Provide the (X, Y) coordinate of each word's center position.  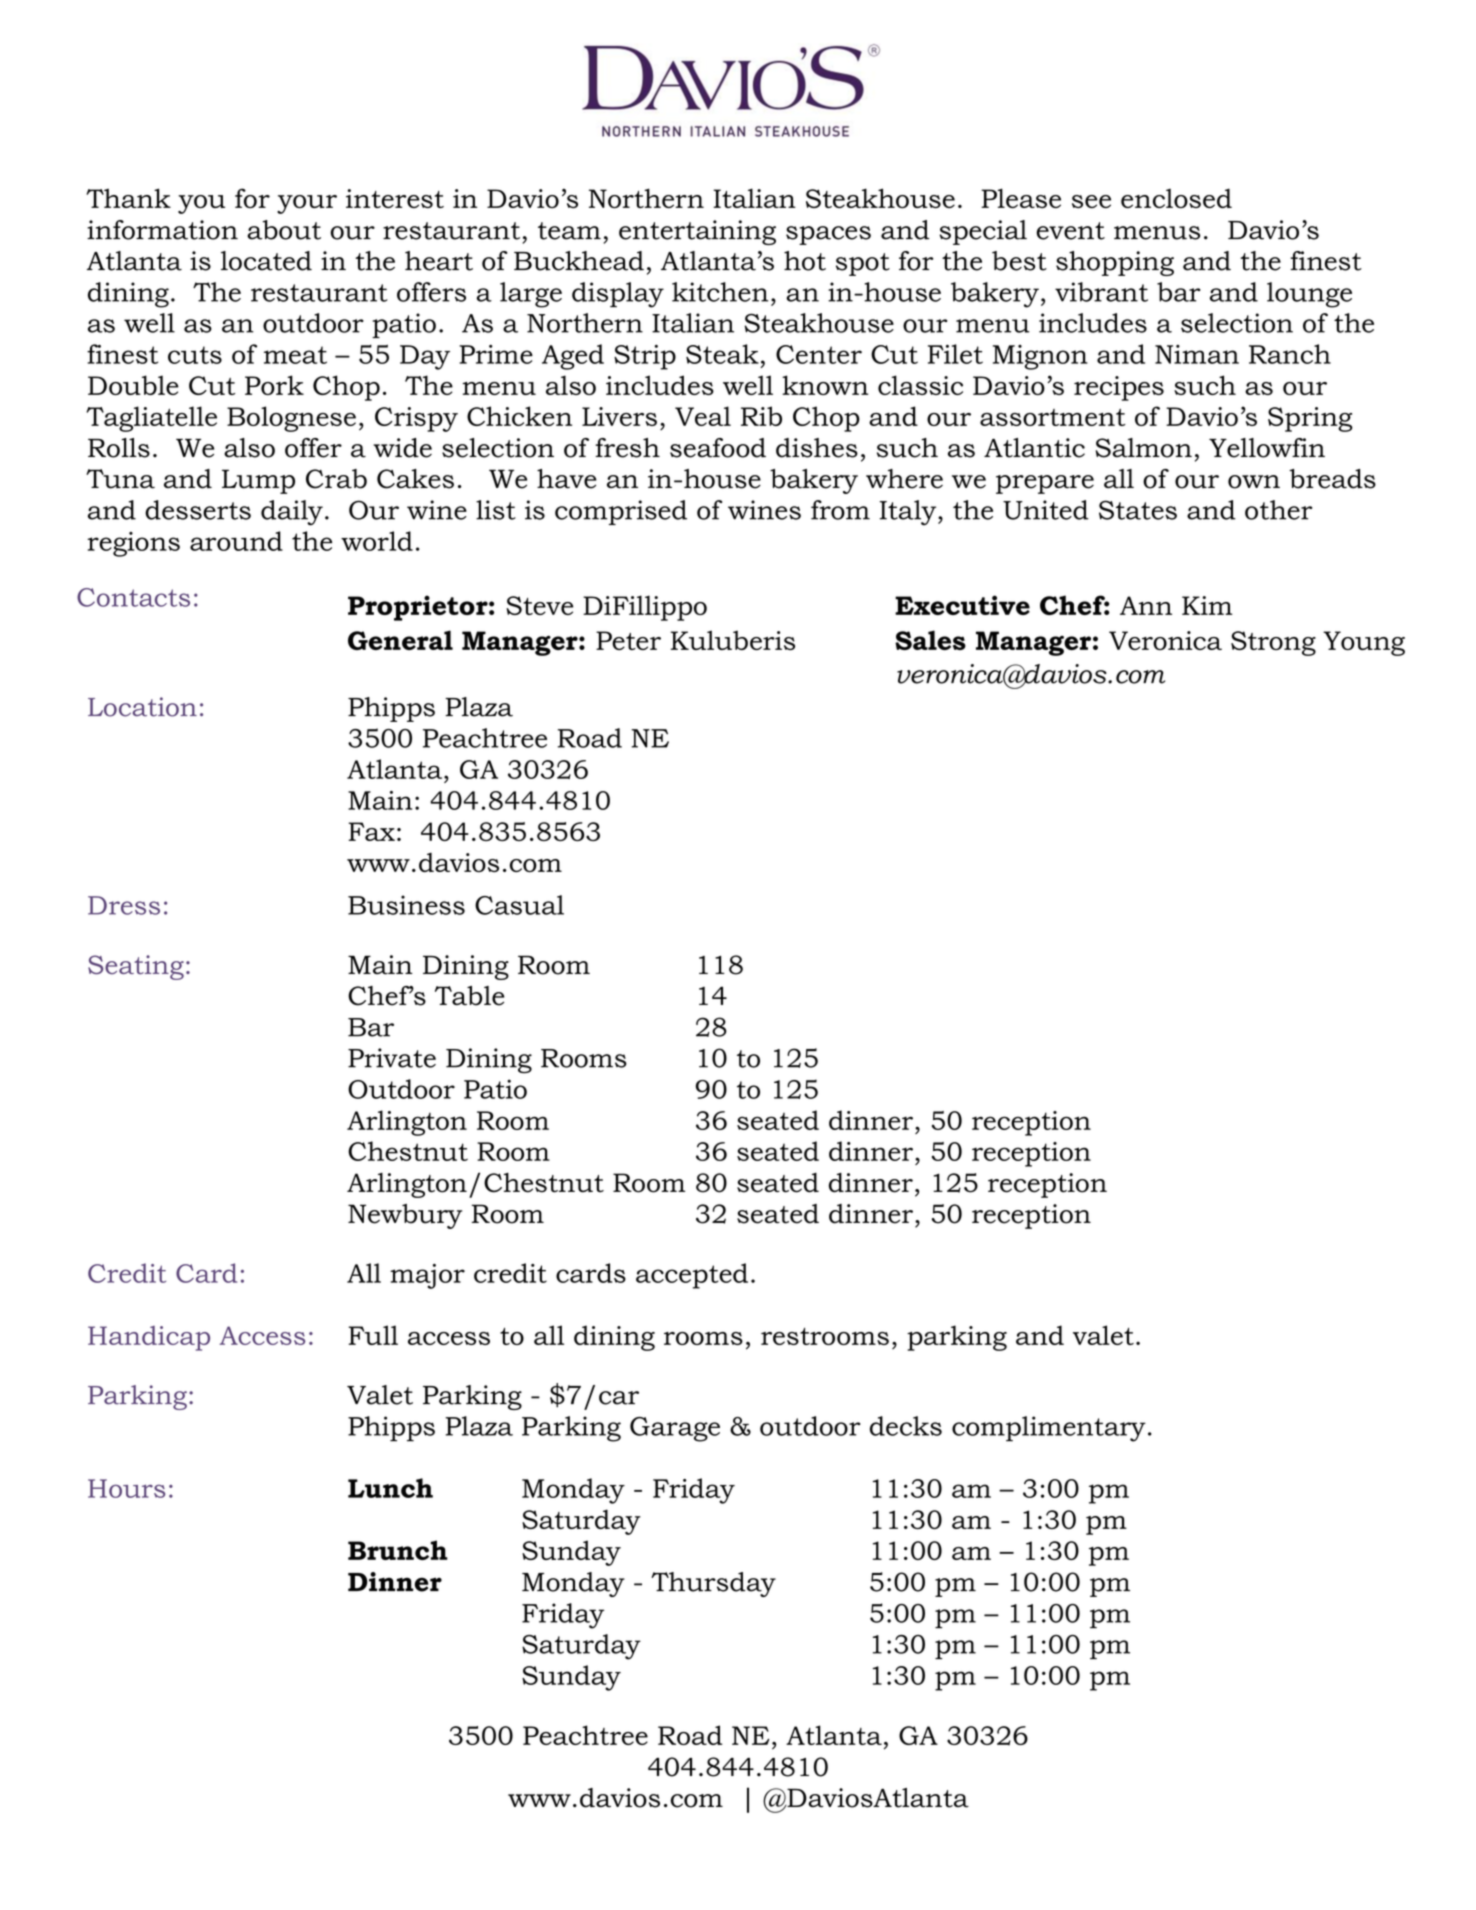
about (284, 230)
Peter (628, 640)
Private (392, 1058)
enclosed (1176, 198)
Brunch (398, 1550)
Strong (1273, 643)
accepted (692, 1276)
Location (142, 707)
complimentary (1049, 1429)
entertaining (697, 232)
